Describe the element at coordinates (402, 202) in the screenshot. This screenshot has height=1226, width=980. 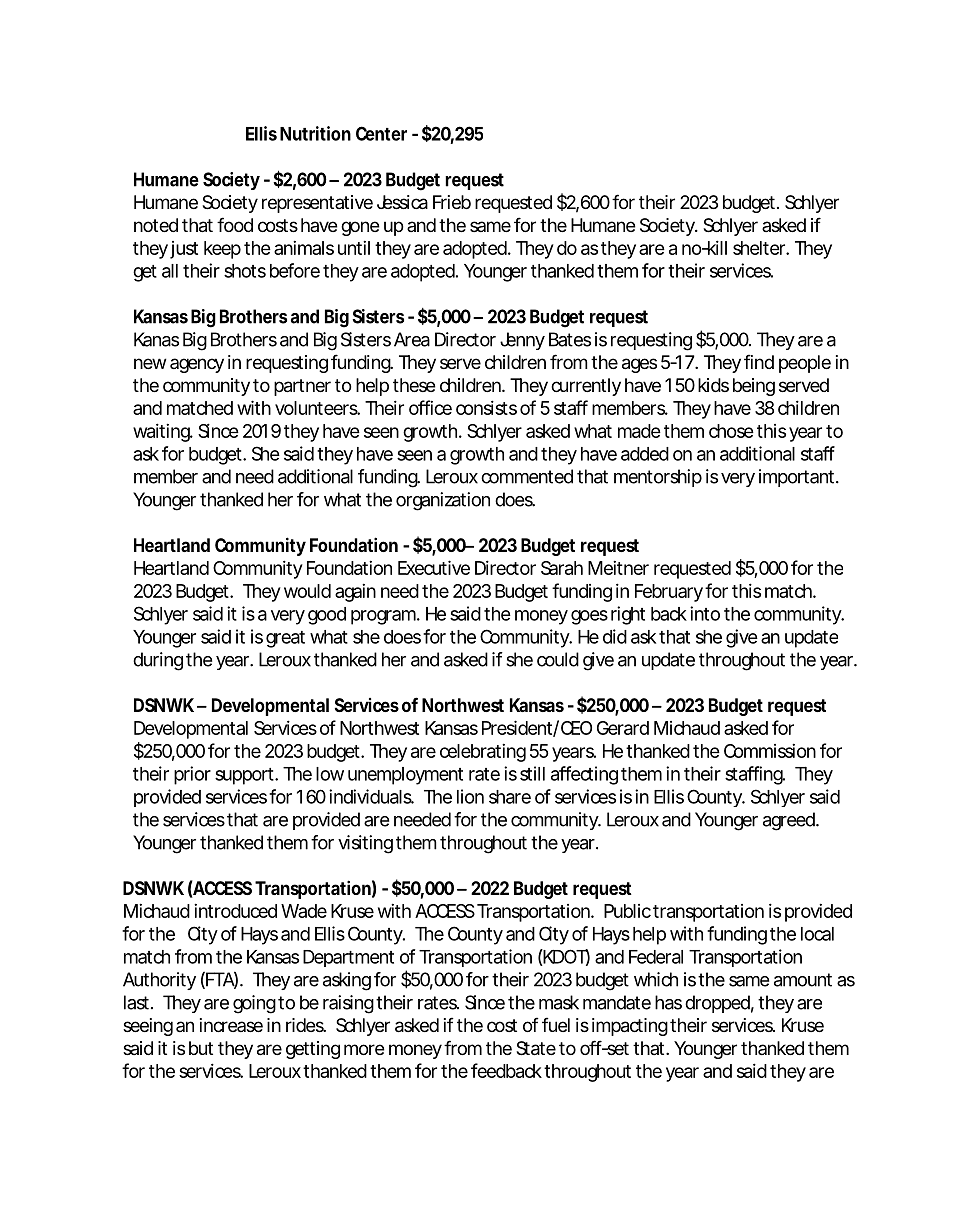
I see `Jessica` at that location.
